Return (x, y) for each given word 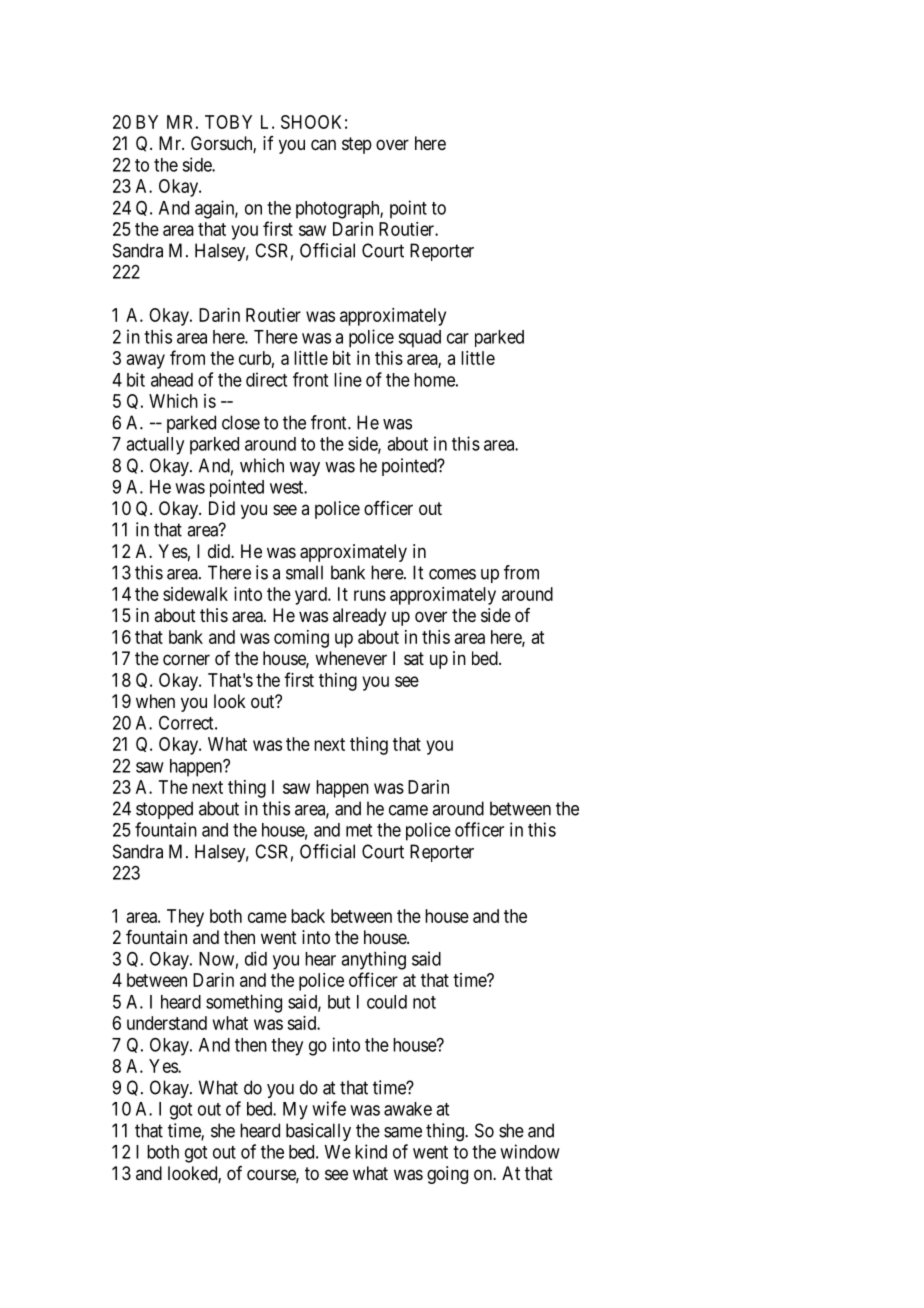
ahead (172, 380)
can (323, 145)
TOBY (228, 122)
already (359, 617)
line (348, 379)
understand (167, 1023)
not (424, 1002)
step (357, 145)
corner (186, 659)
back (308, 916)
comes (452, 574)
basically (318, 1132)
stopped (164, 810)
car (458, 338)
